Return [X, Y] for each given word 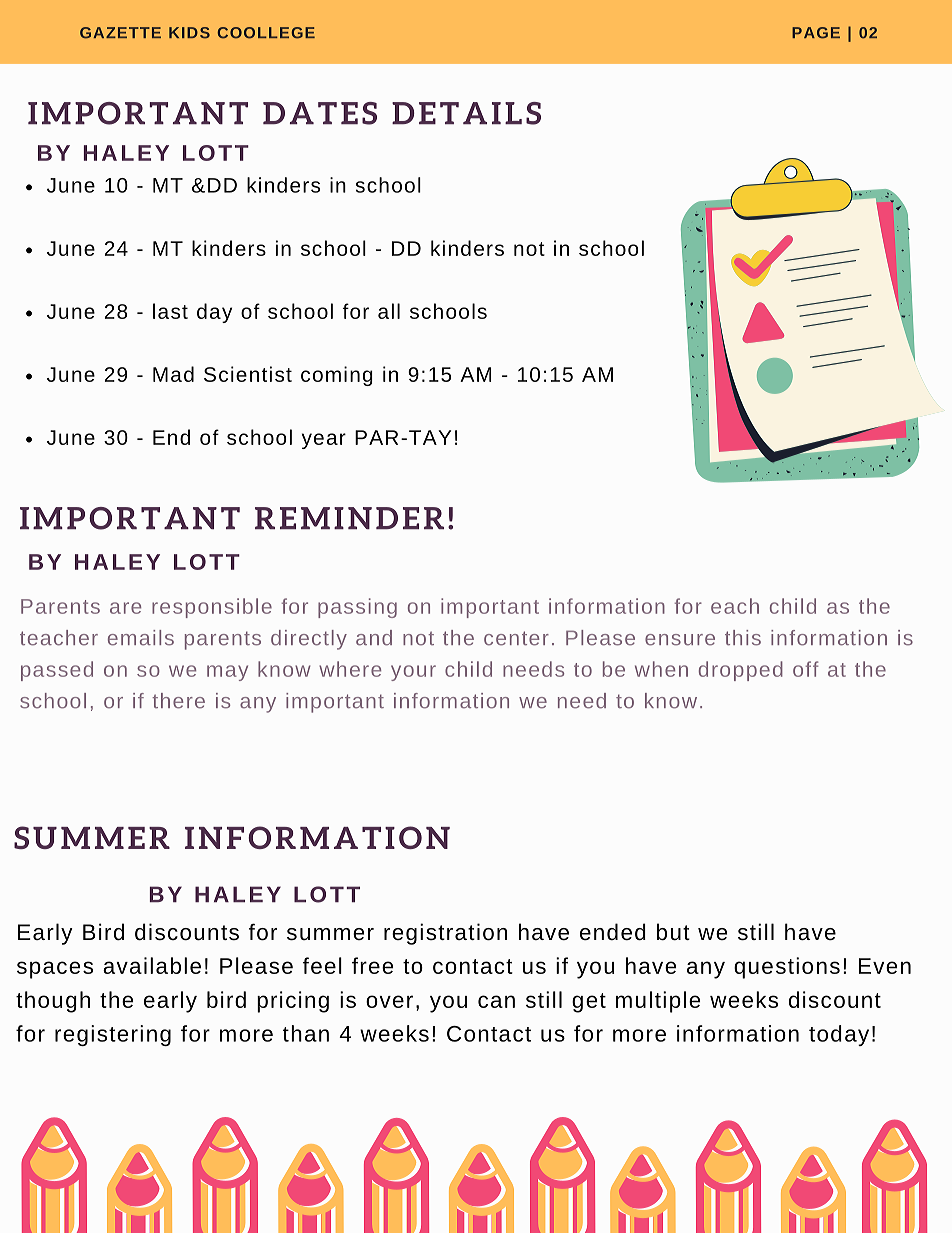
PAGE [816, 33]
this [743, 638]
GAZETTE [120, 33]
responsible [212, 608]
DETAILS [466, 113]
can [496, 1001]
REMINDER [349, 518]
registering [113, 1035]
